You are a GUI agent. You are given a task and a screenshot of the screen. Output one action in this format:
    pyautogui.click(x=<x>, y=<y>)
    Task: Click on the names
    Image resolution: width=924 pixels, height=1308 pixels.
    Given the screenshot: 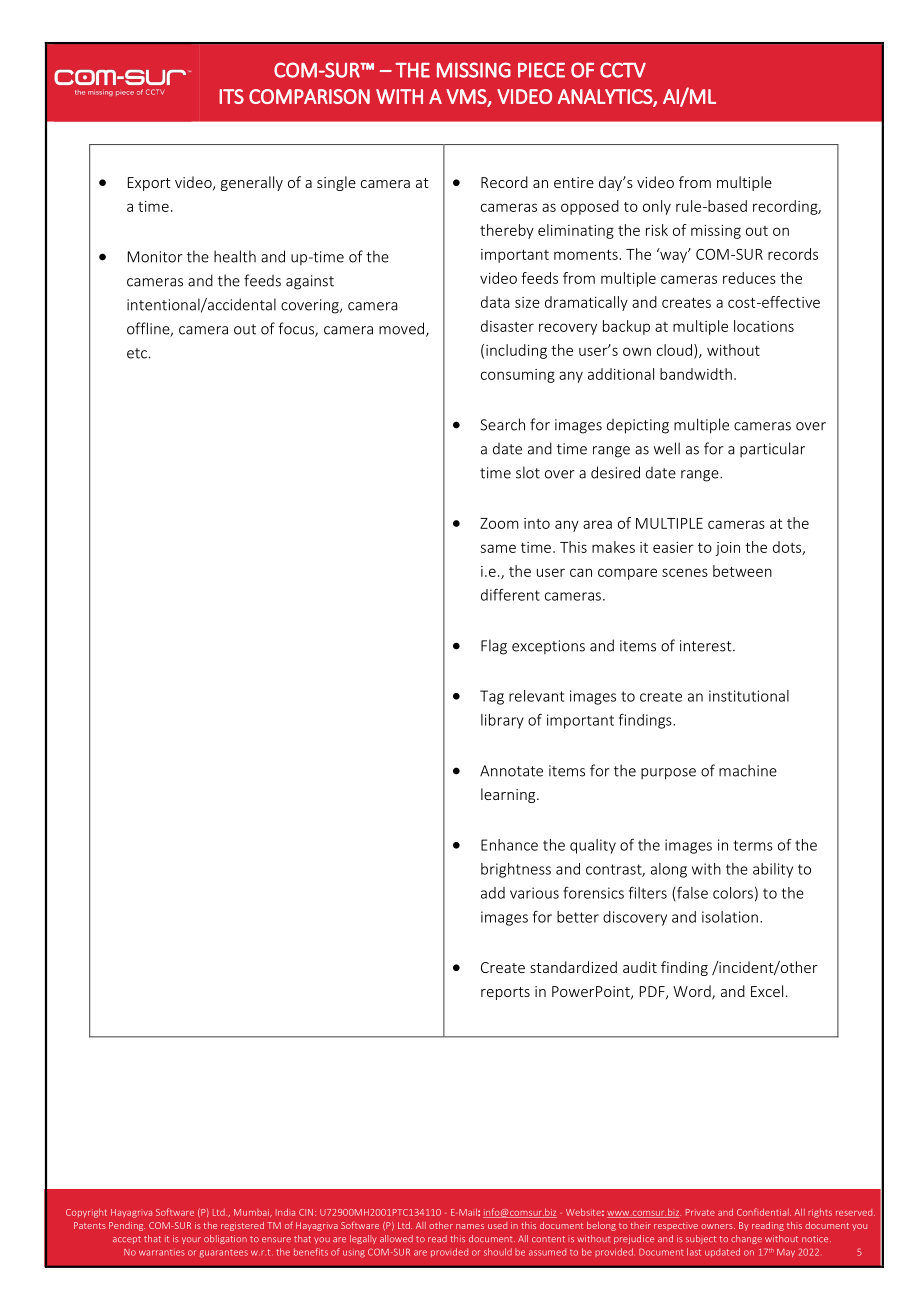 What is the action you would take?
    pyautogui.click(x=470, y=1226)
